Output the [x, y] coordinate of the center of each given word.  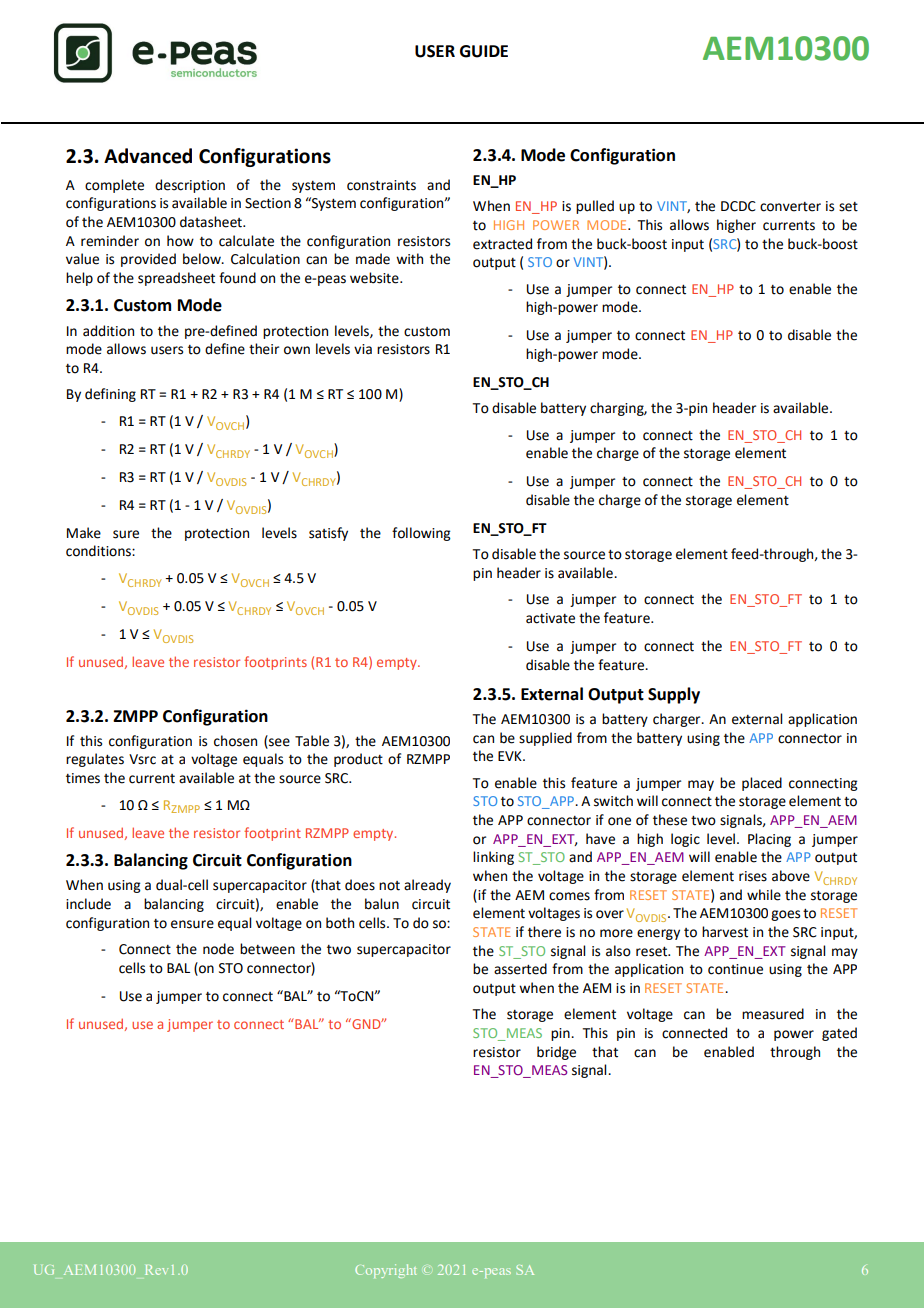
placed [762, 784]
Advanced [148, 156]
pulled [595, 207]
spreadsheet [176, 279]
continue [735, 969]
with [409, 259]
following [421, 534]
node [218, 949]
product [358, 760]
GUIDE [484, 51]
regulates [95, 760]
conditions [99, 551]
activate [550, 618]
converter [790, 207]
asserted [520, 969]
